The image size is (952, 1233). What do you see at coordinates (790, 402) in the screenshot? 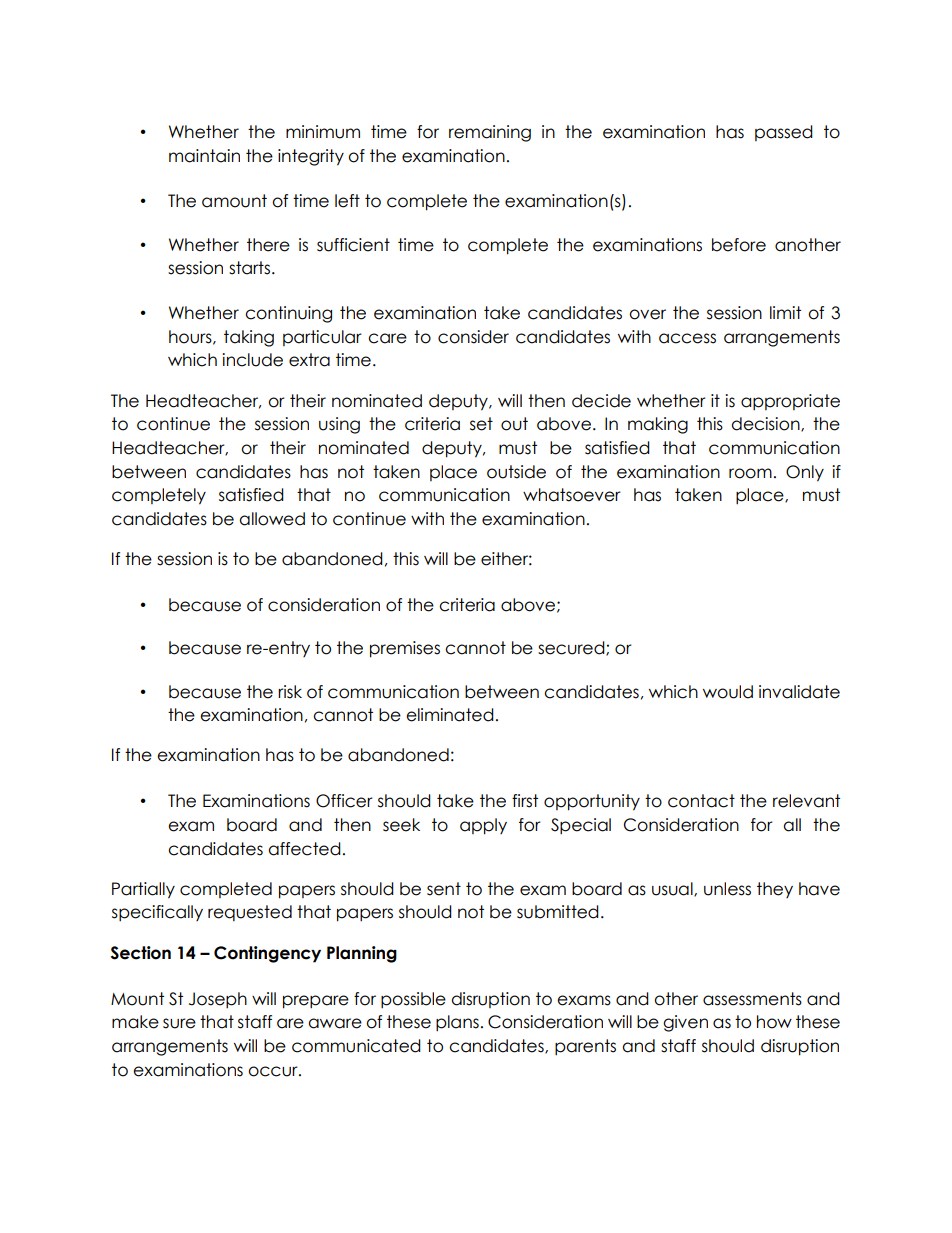
I see `appropriate` at bounding box center [790, 402].
